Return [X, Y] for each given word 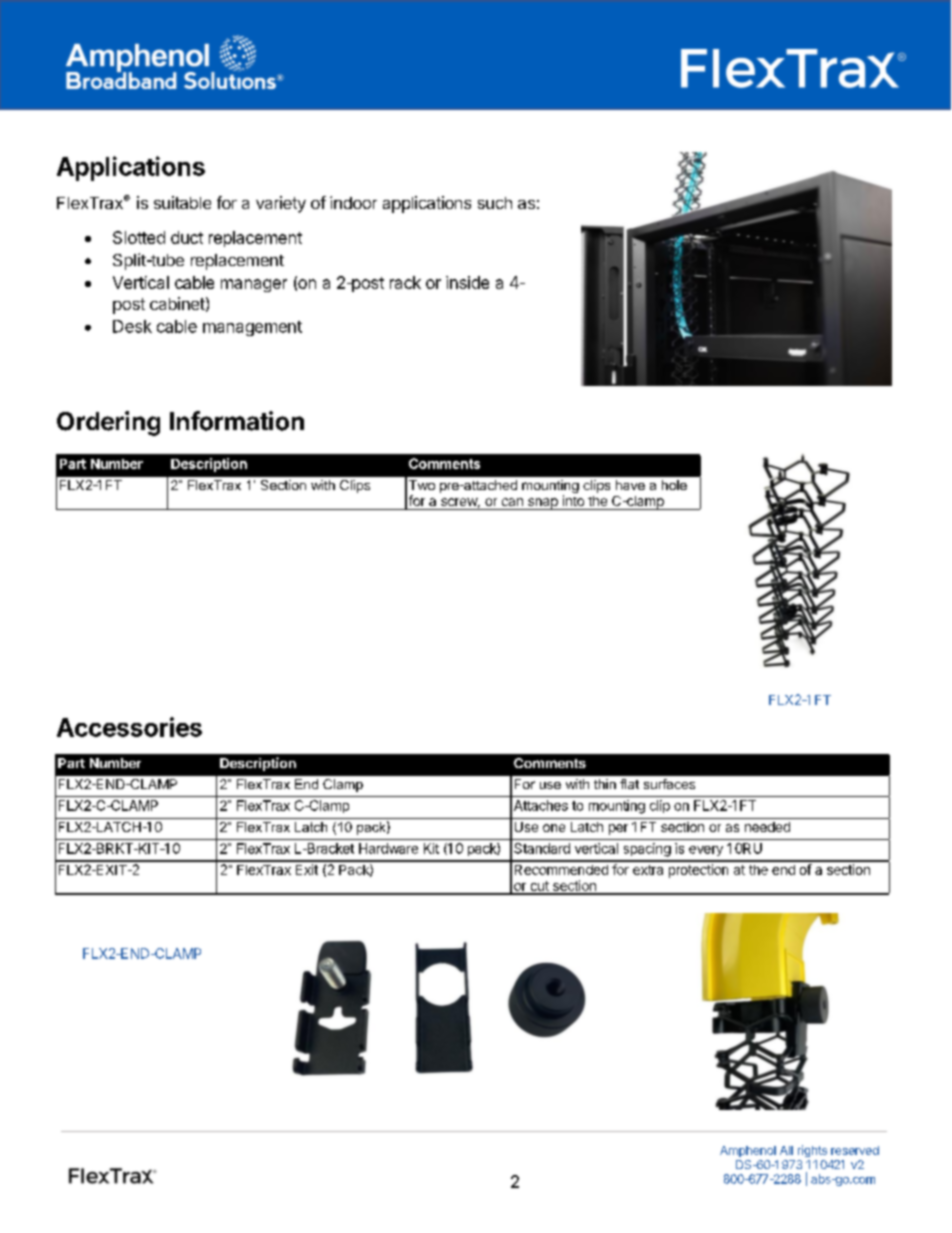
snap [542, 504]
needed [767, 827]
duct [187, 237]
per [618, 829]
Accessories [129, 727]
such [495, 203]
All [786, 1150]
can [512, 502]
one [554, 828]
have [630, 485]
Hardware [388, 848]
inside [467, 282]
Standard [542, 848]
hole [674, 485]
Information [237, 421]
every [706, 851]
